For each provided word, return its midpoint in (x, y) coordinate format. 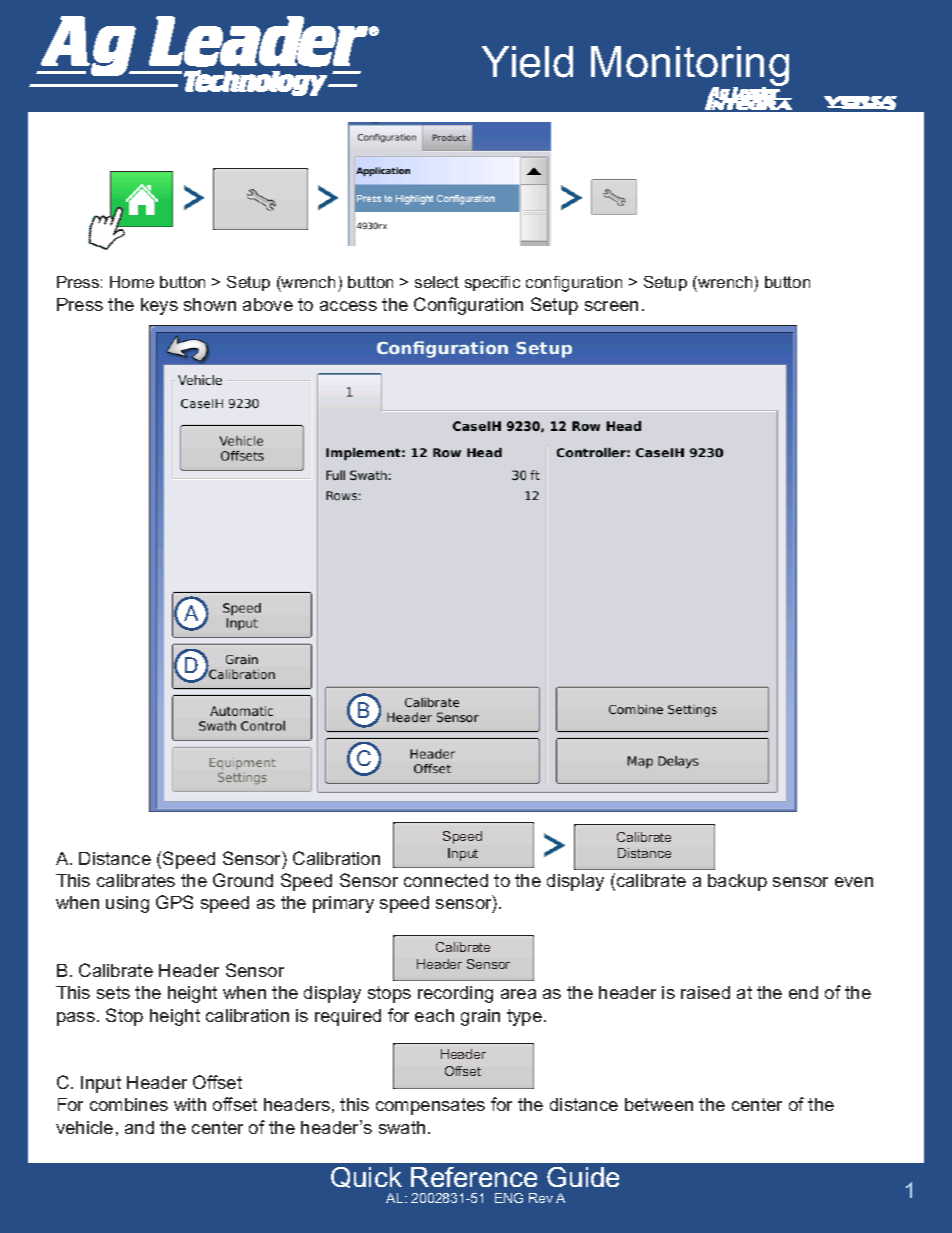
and (139, 1127)
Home (132, 282)
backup (737, 882)
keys (159, 306)
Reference (474, 1177)
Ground (243, 880)
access (348, 306)
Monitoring (690, 67)
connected (446, 880)
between (659, 1104)
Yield (527, 62)
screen (611, 306)
